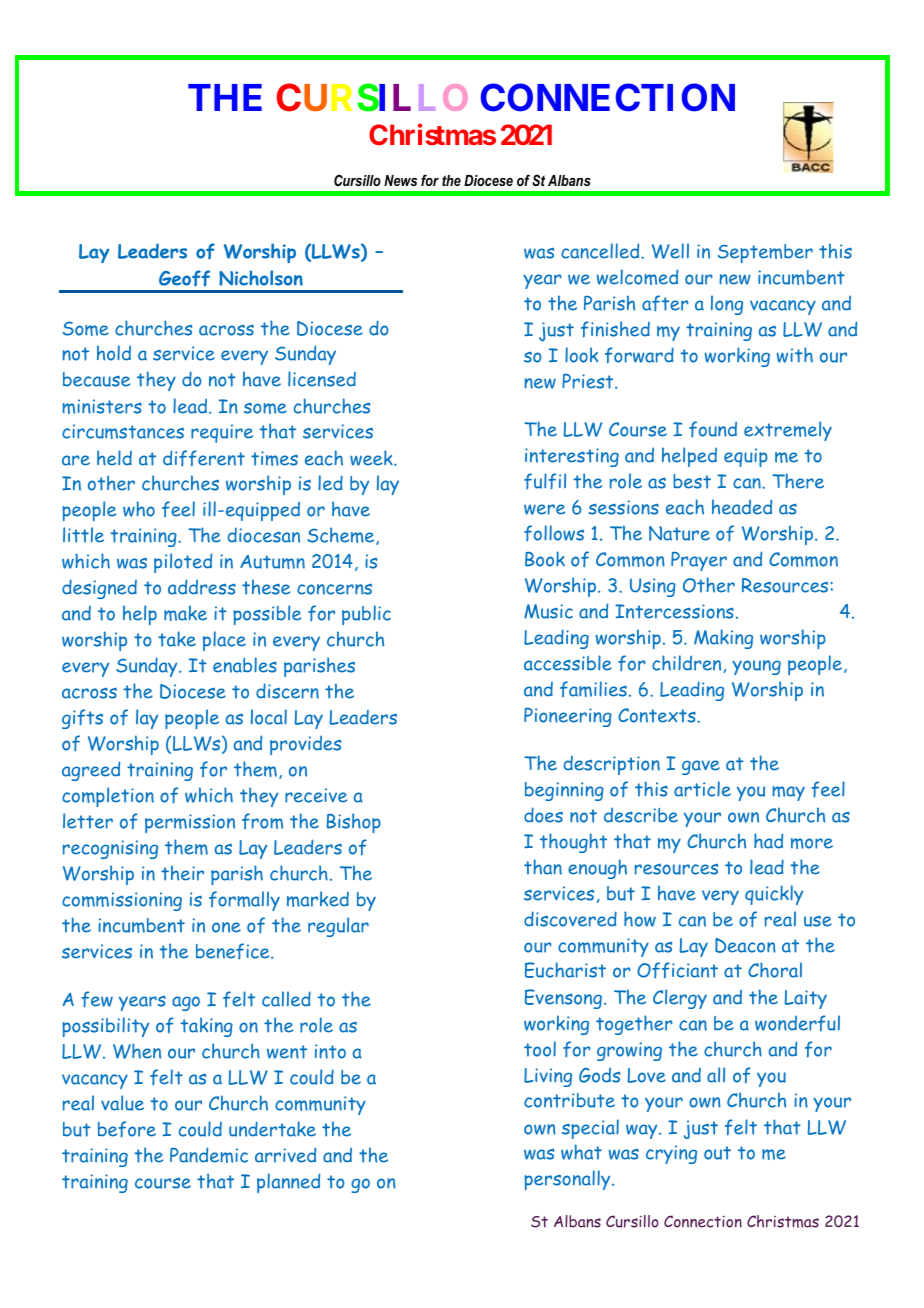  Describe the element at coordinates (204, 458) in the screenshot. I see `different` at that location.
